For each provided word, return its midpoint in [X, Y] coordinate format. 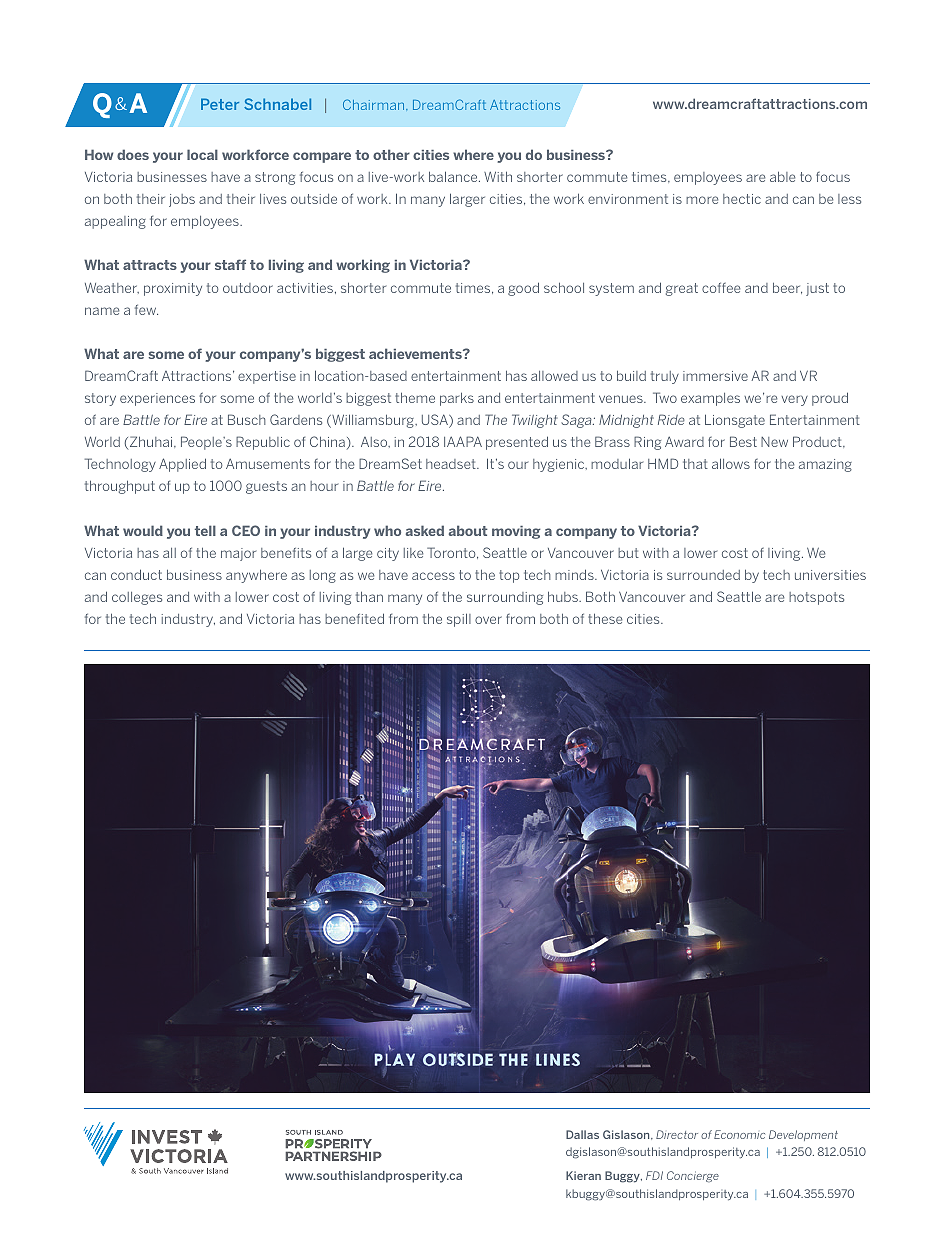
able [782, 177]
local [202, 154]
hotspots [816, 598]
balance [454, 176]
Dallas [582, 1134]
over [488, 620]
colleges [137, 598]
